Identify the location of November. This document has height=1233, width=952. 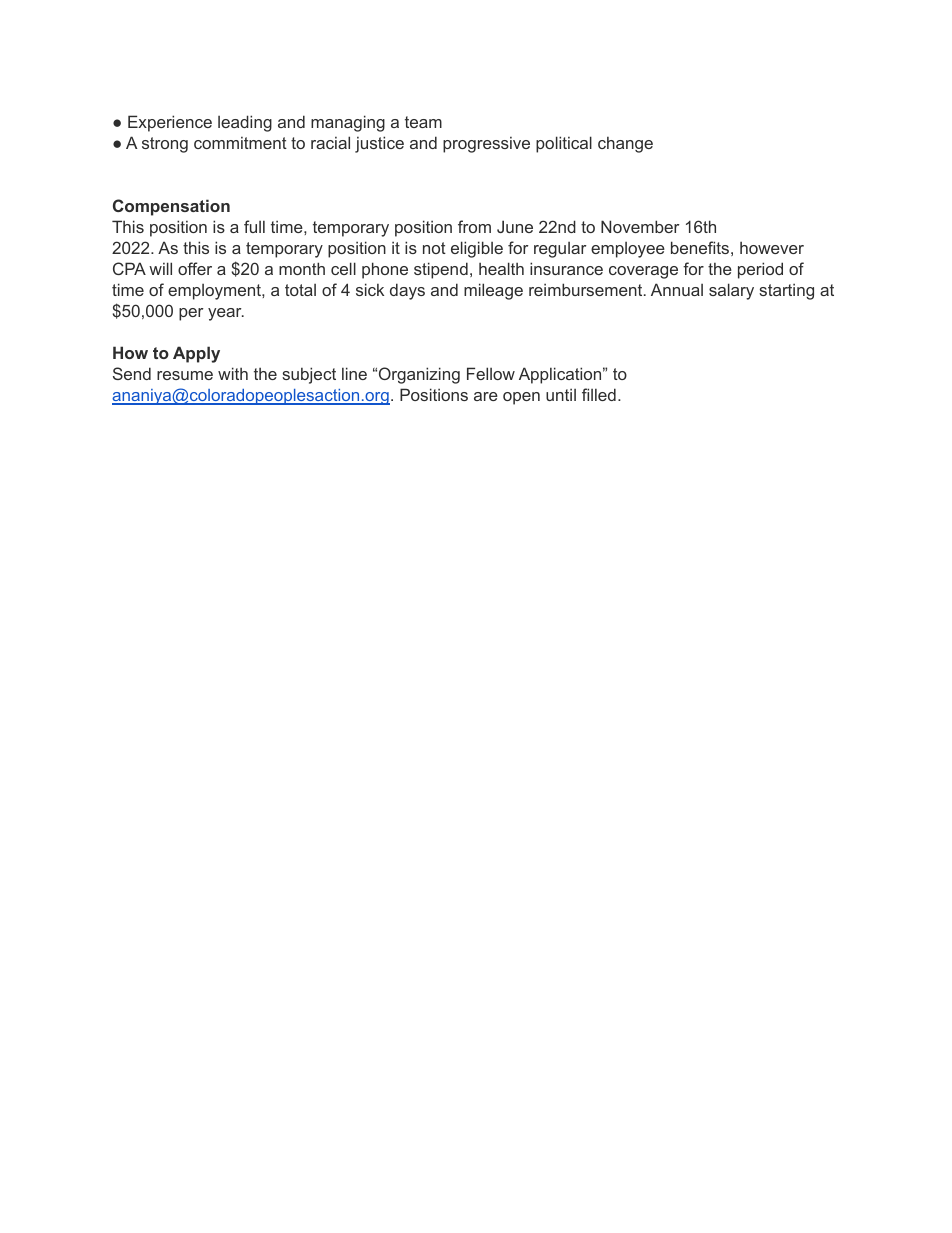
(640, 226).
